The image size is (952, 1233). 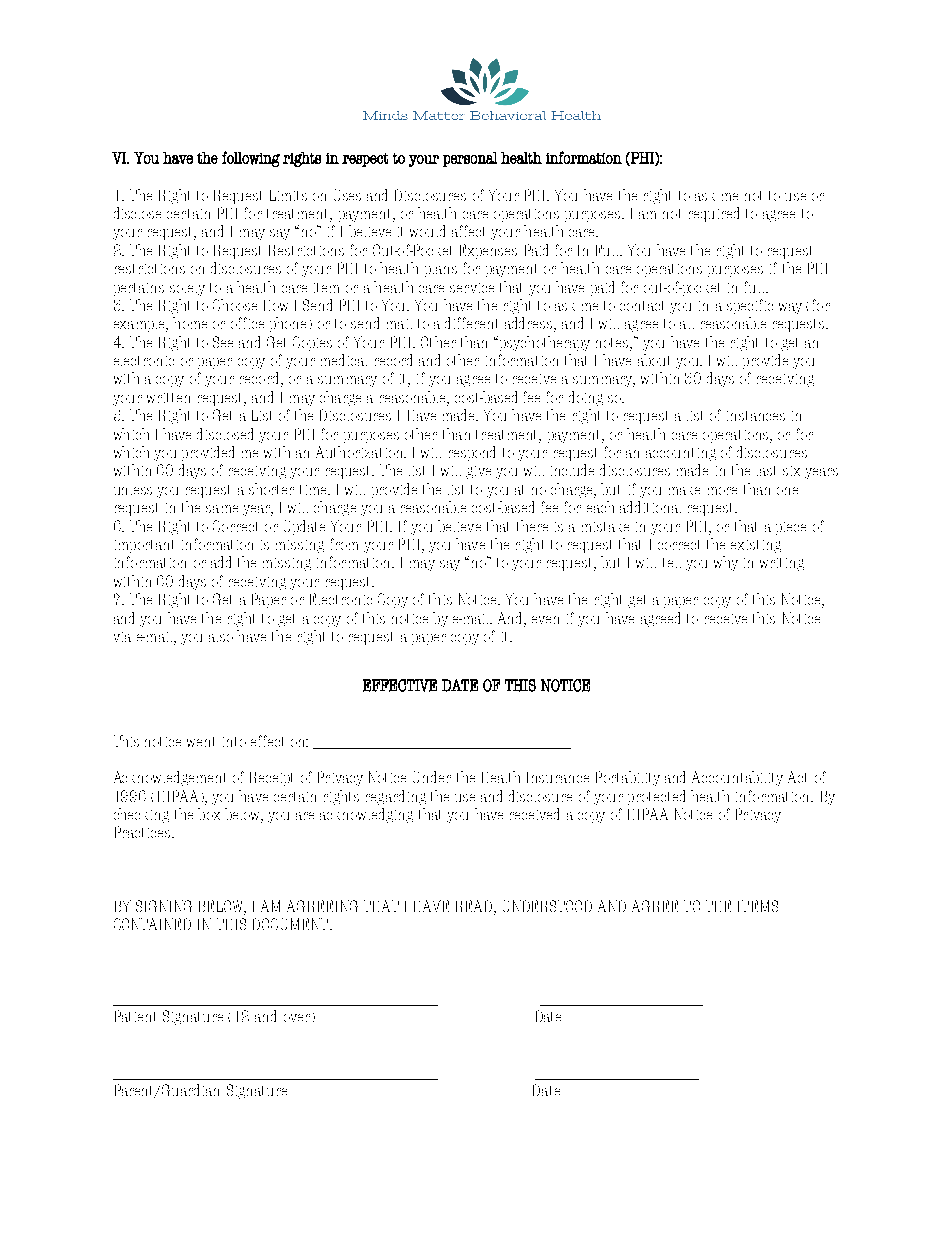 What do you see at coordinates (221, 638) in the image?
I see `also` at bounding box center [221, 638].
